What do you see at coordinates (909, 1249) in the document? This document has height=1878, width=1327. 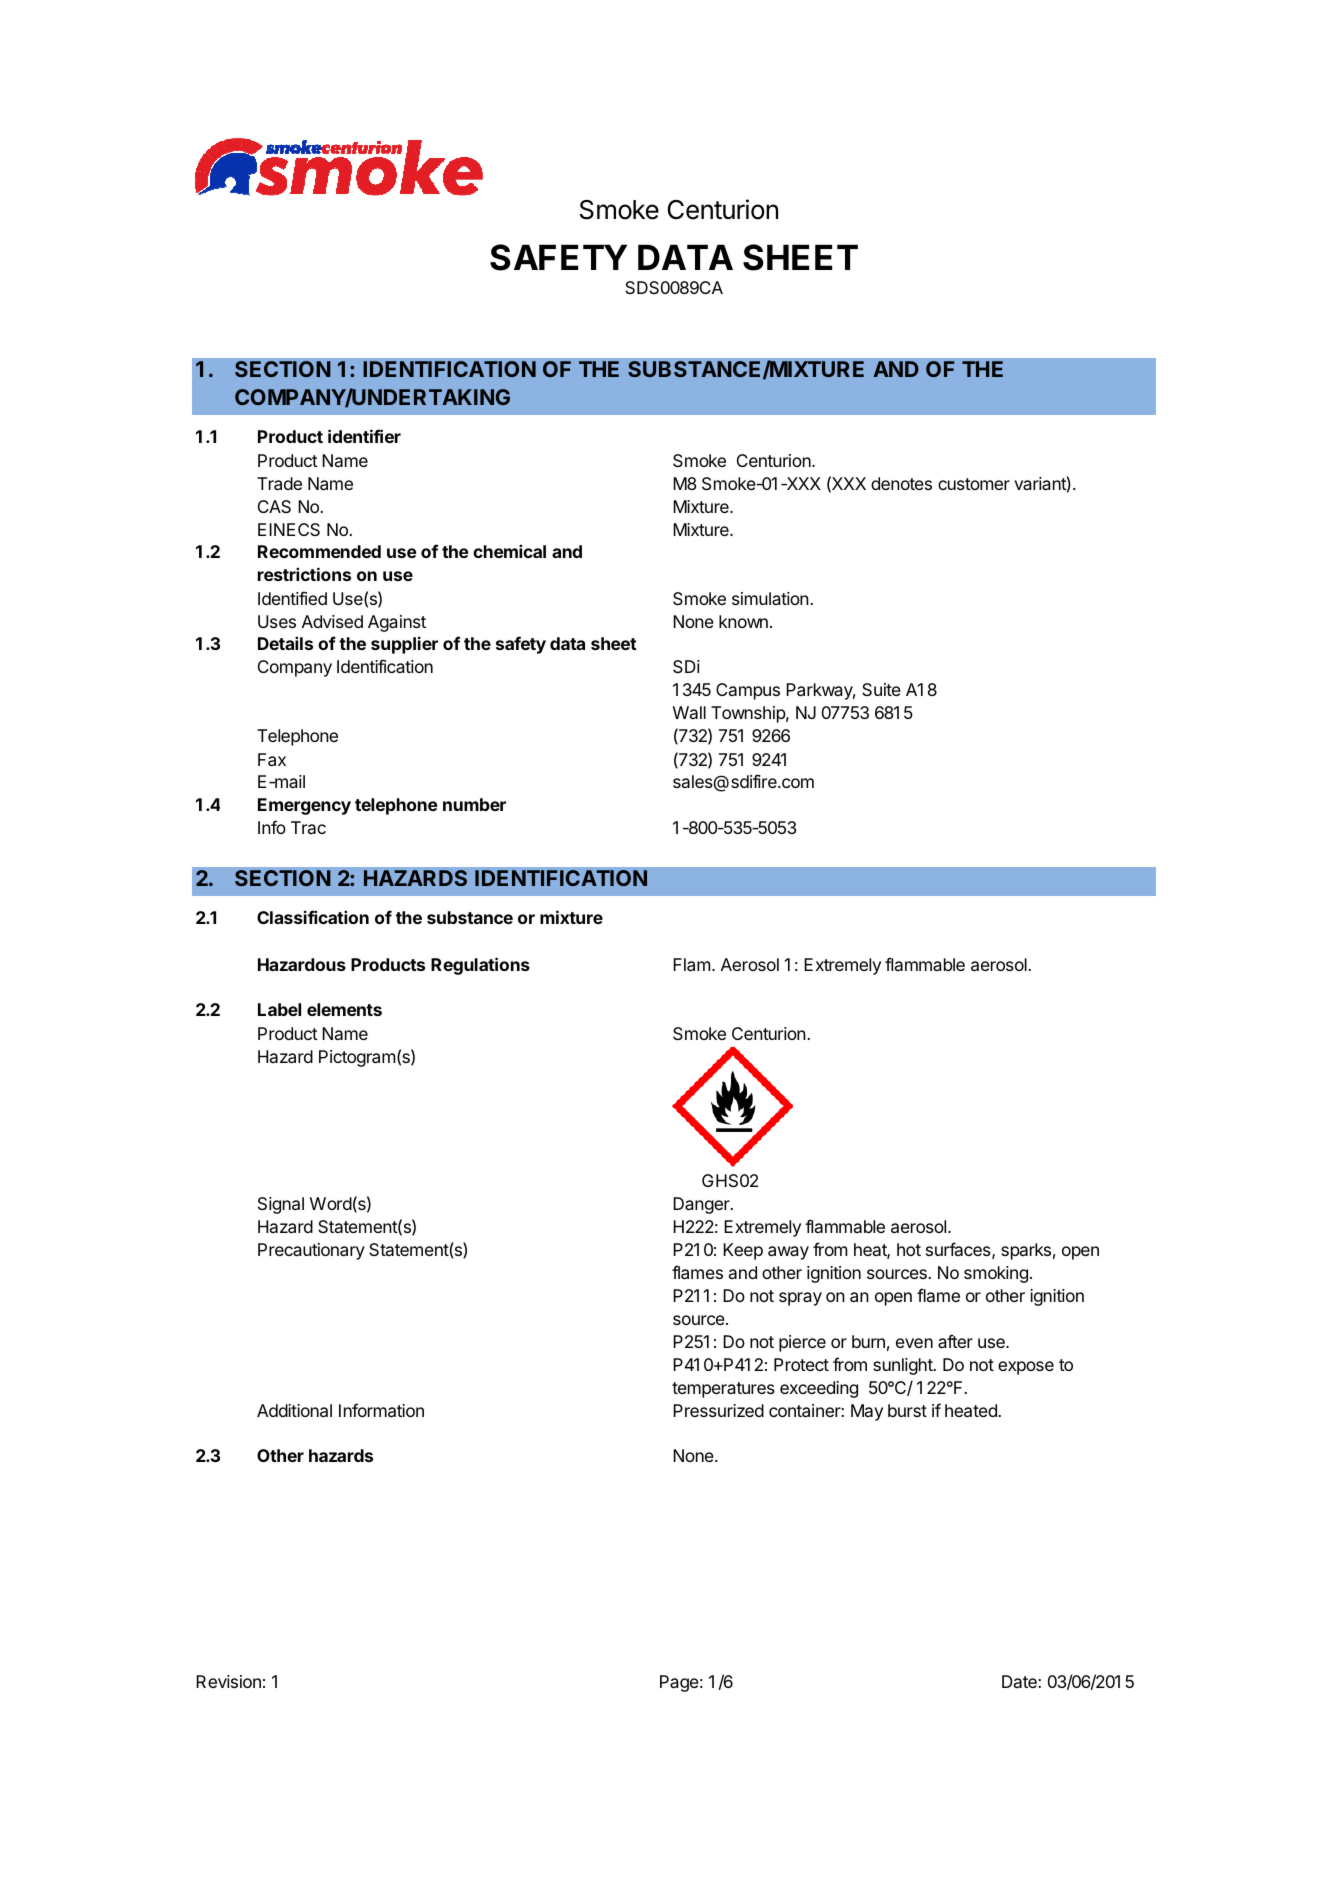 I see `hot` at bounding box center [909, 1249].
